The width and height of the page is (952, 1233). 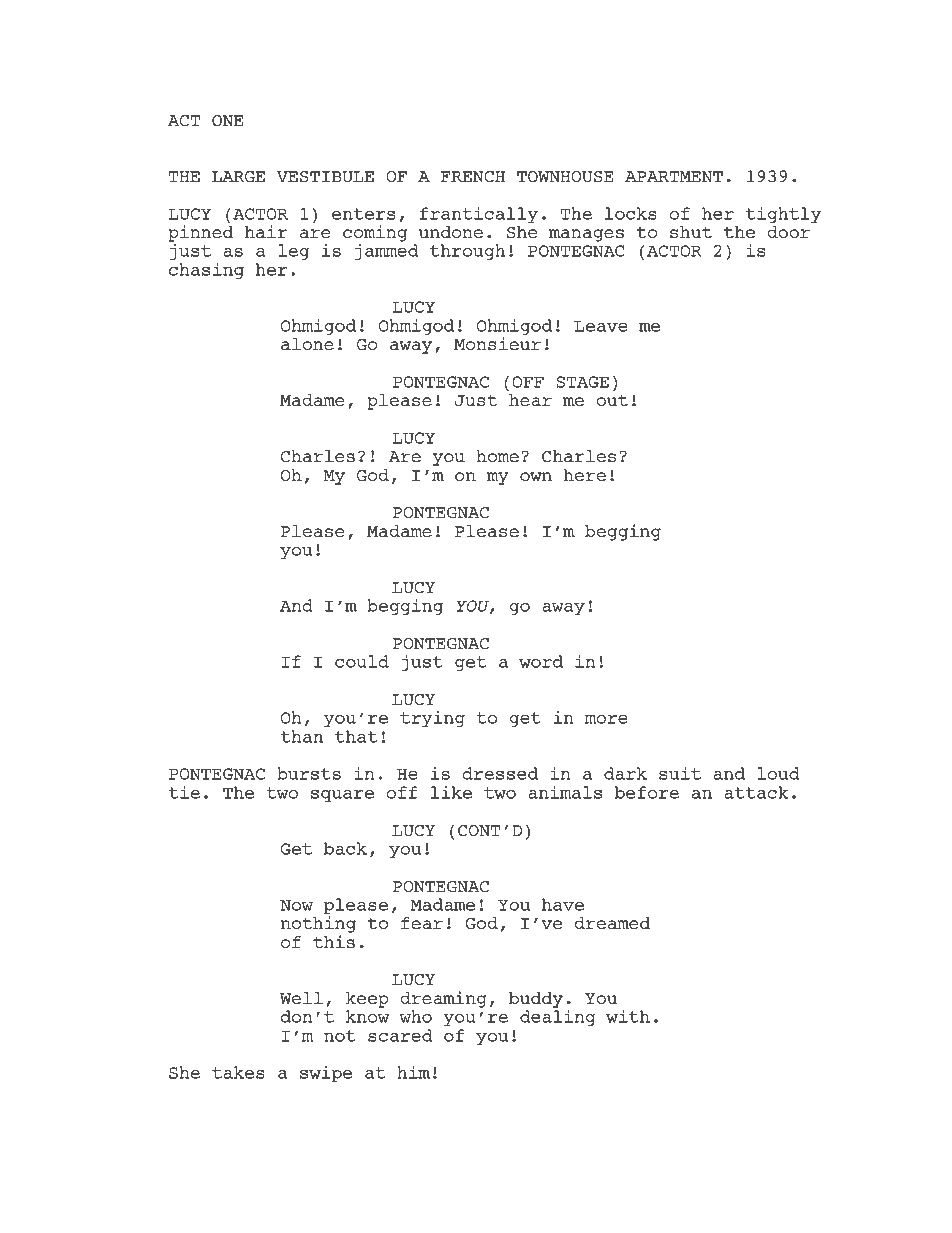 What do you see at coordinates (238, 1072) in the page?
I see `takes` at bounding box center [238, 1072].
